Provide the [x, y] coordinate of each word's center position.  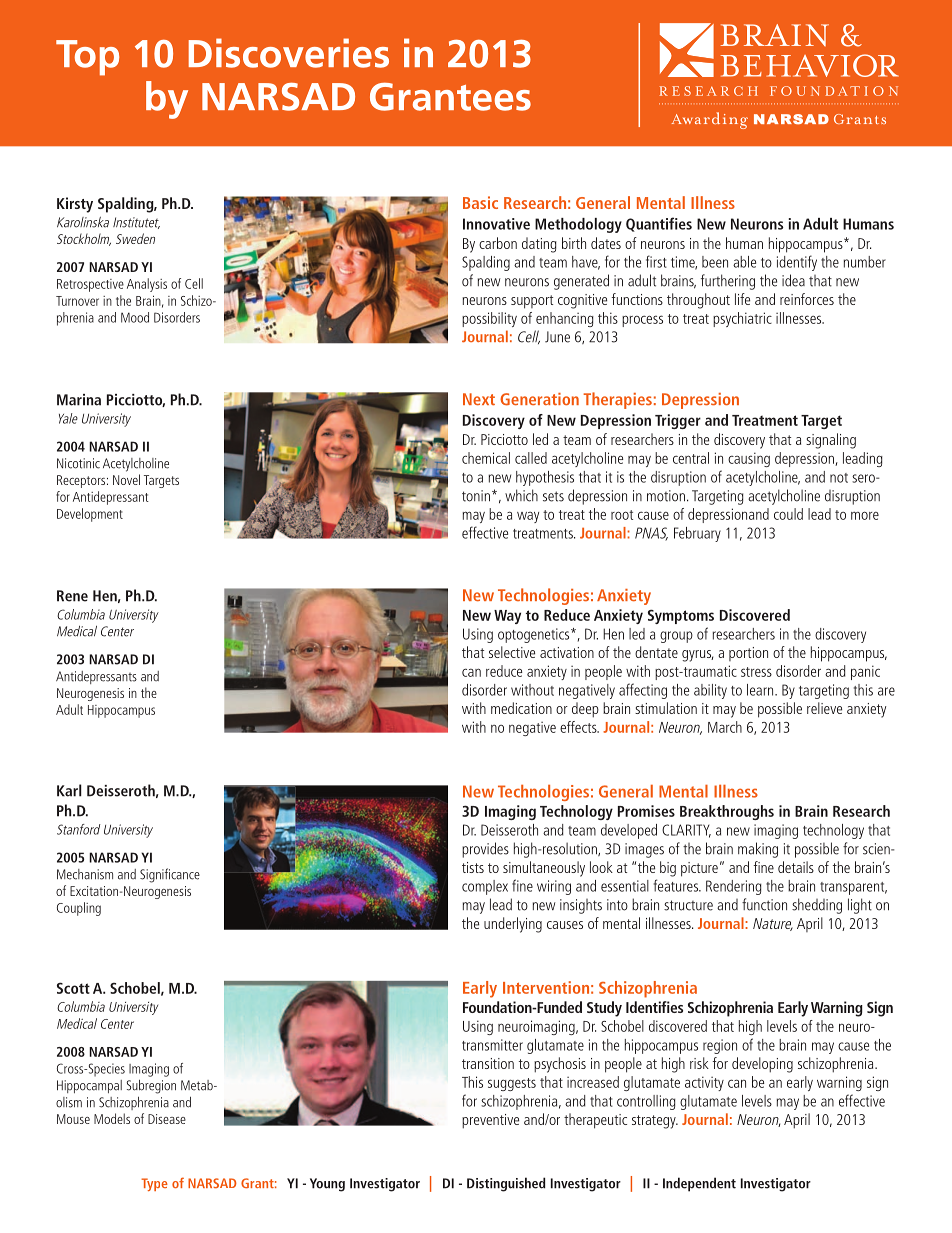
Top [87, 58]
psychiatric [742, 319]
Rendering [734, 887]
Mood [135, 317]
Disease [167, 1119]
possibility [489, 319]
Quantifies [659, 224]
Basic [480, 202]
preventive [490, 1121]
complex [485, 887]
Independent [699, 1184]
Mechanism [85, 874]
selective [512, 652]
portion [748, 654]
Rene [72, 596]
